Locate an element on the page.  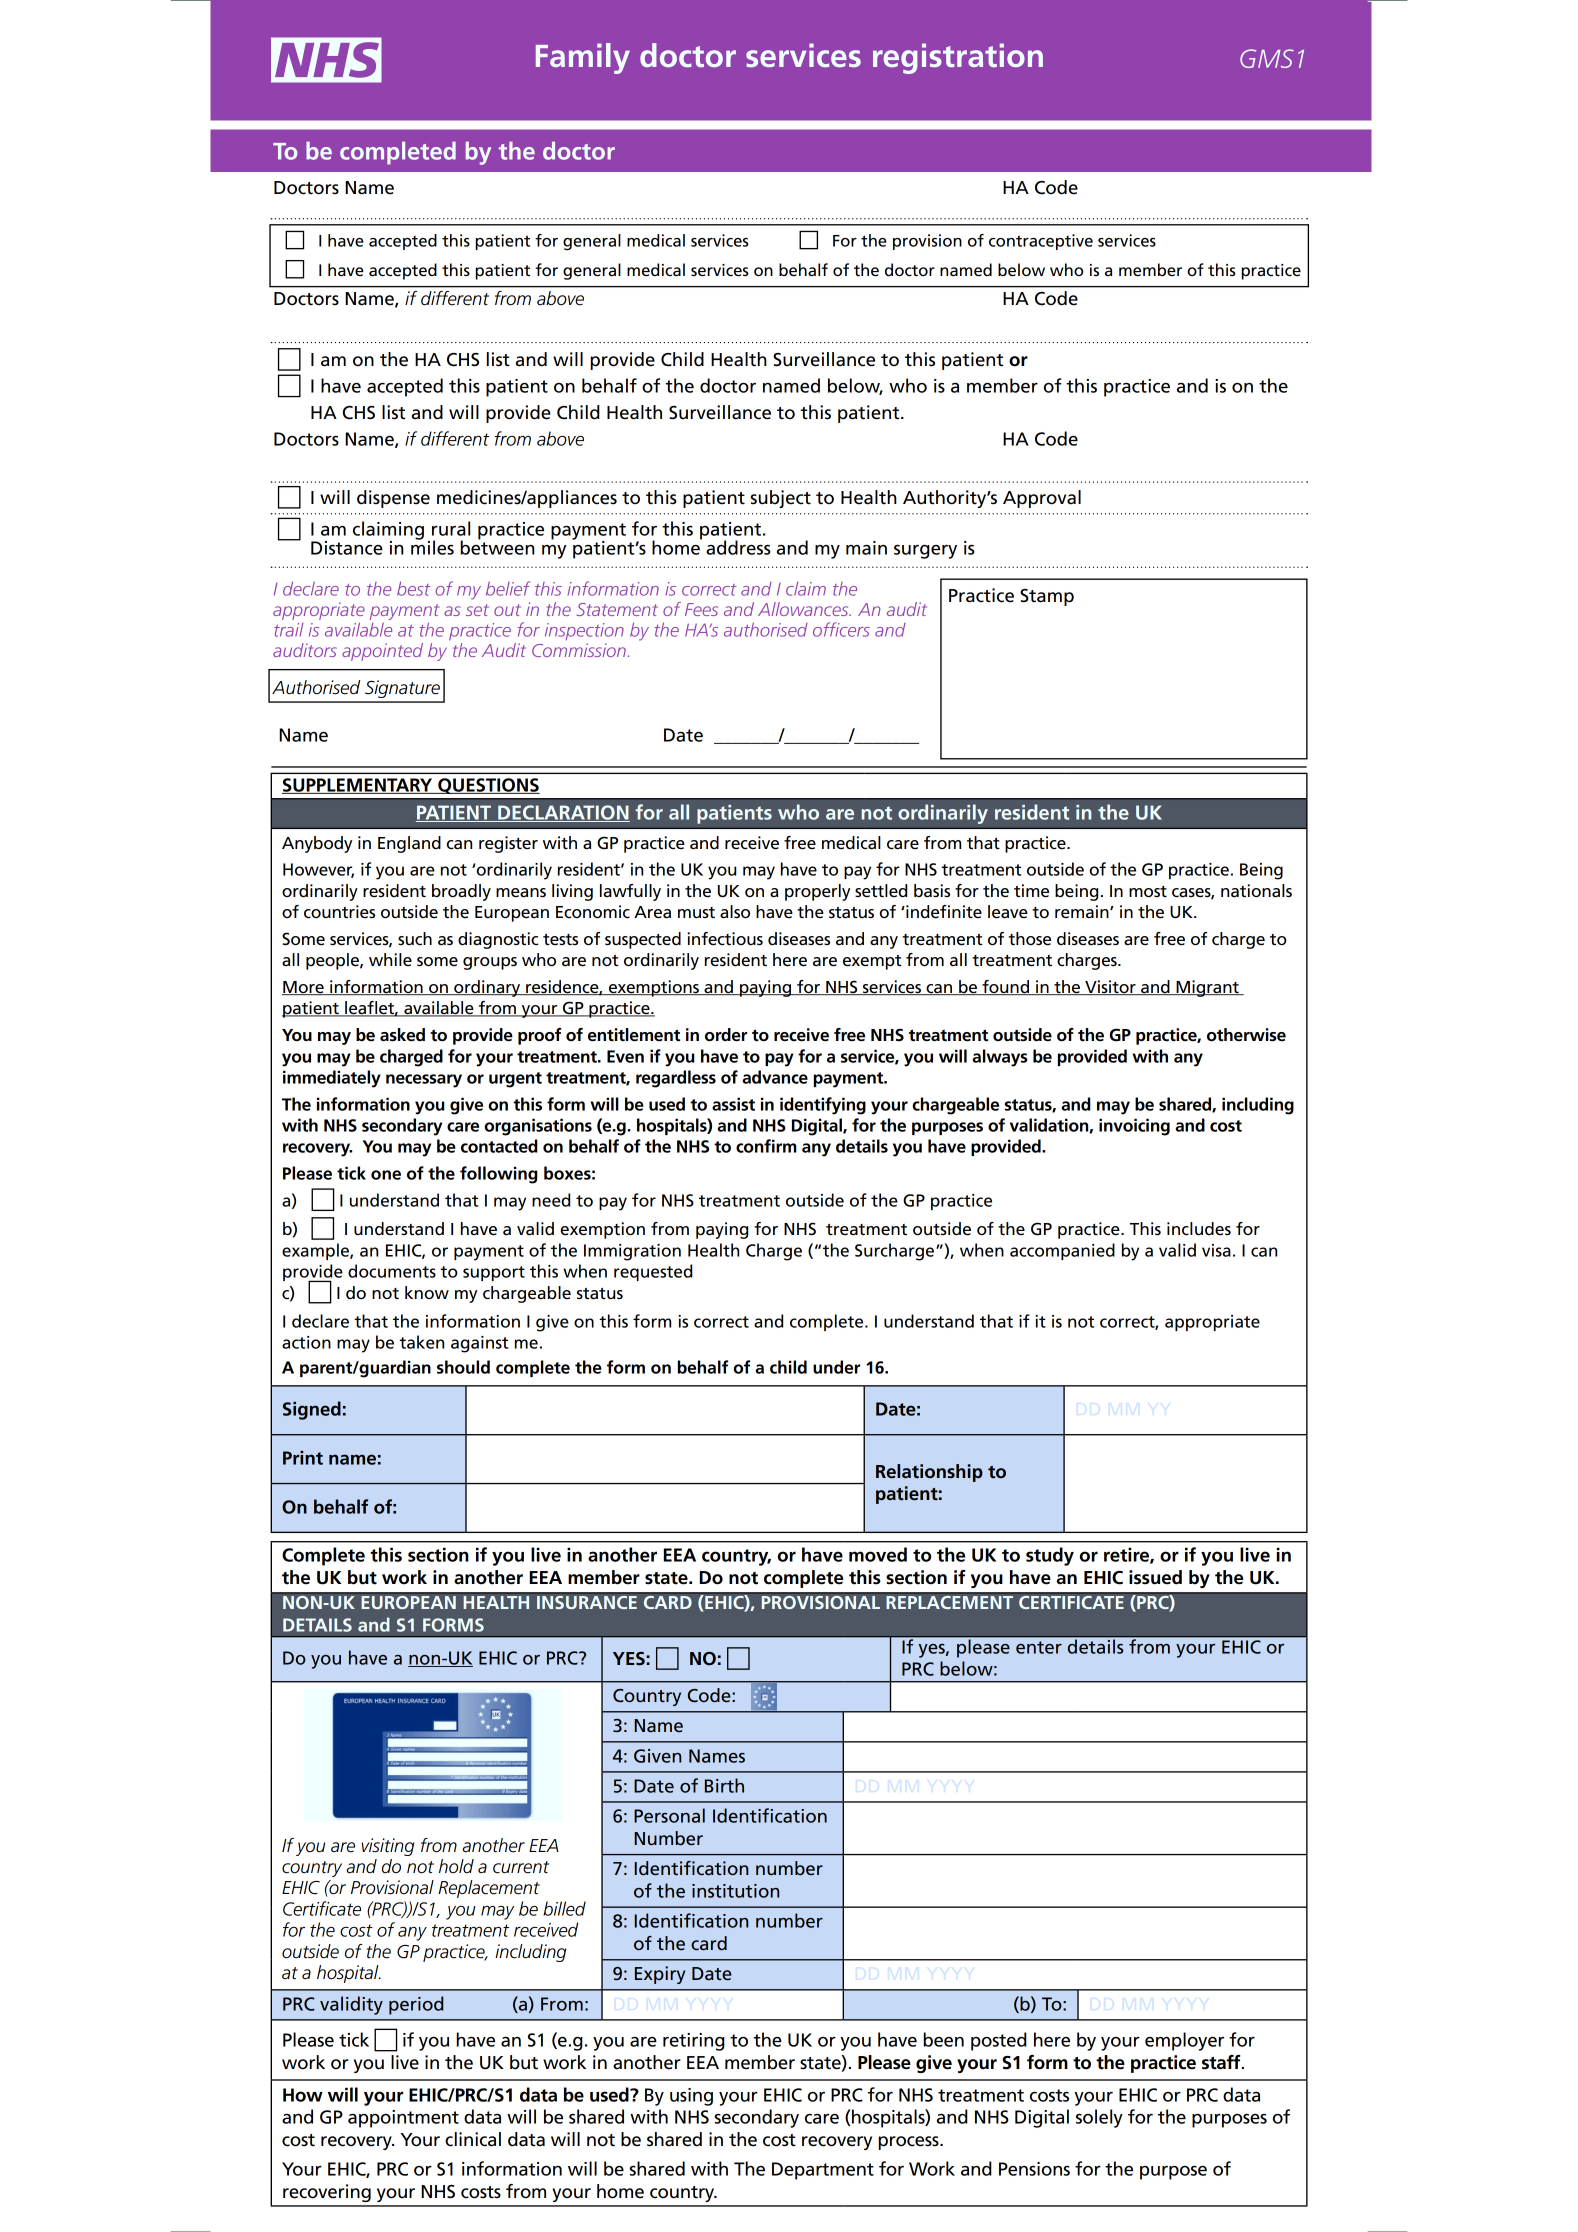
Family is located at coordinates (583, 58).
